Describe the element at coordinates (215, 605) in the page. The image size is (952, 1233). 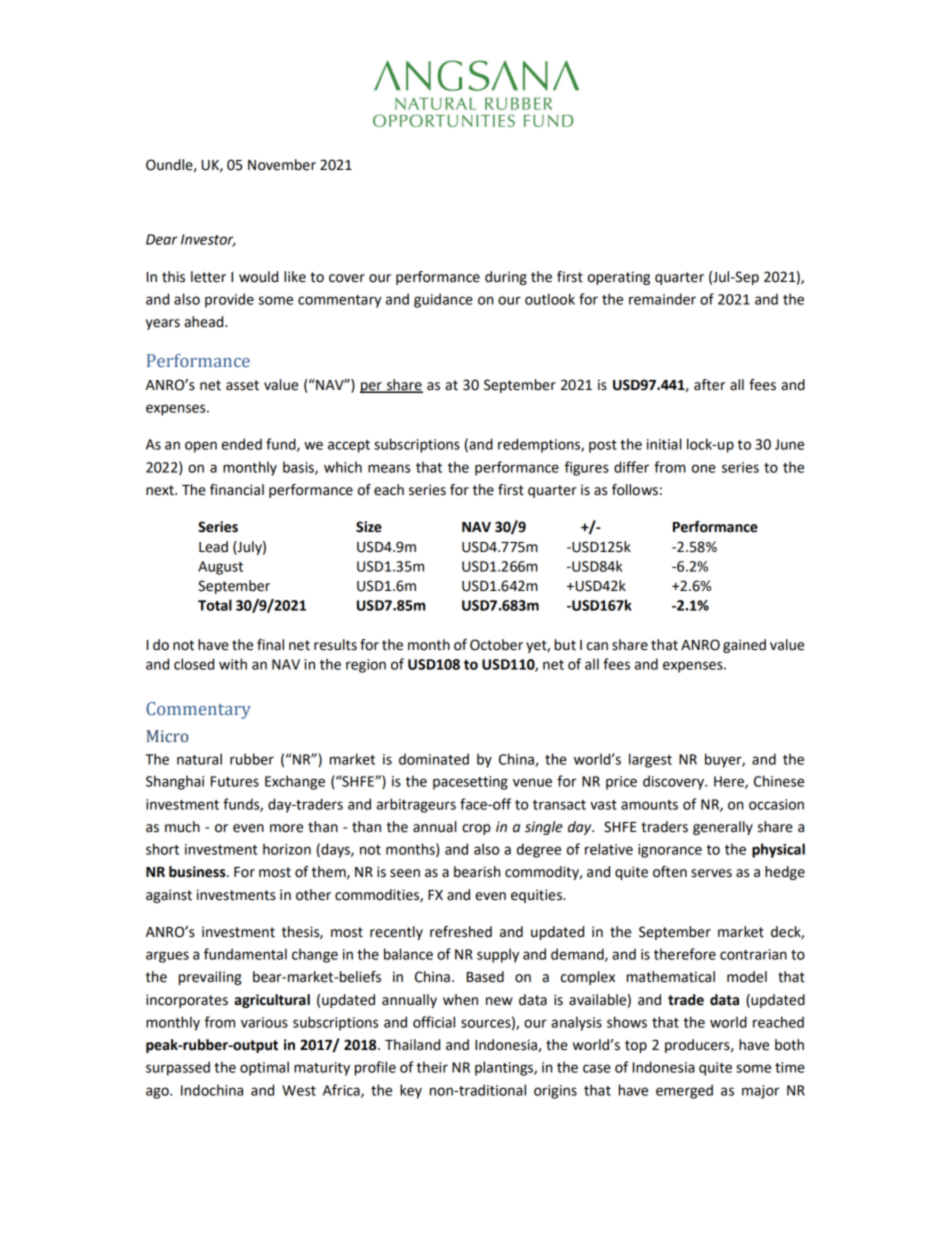
I see `Total` at that location.
